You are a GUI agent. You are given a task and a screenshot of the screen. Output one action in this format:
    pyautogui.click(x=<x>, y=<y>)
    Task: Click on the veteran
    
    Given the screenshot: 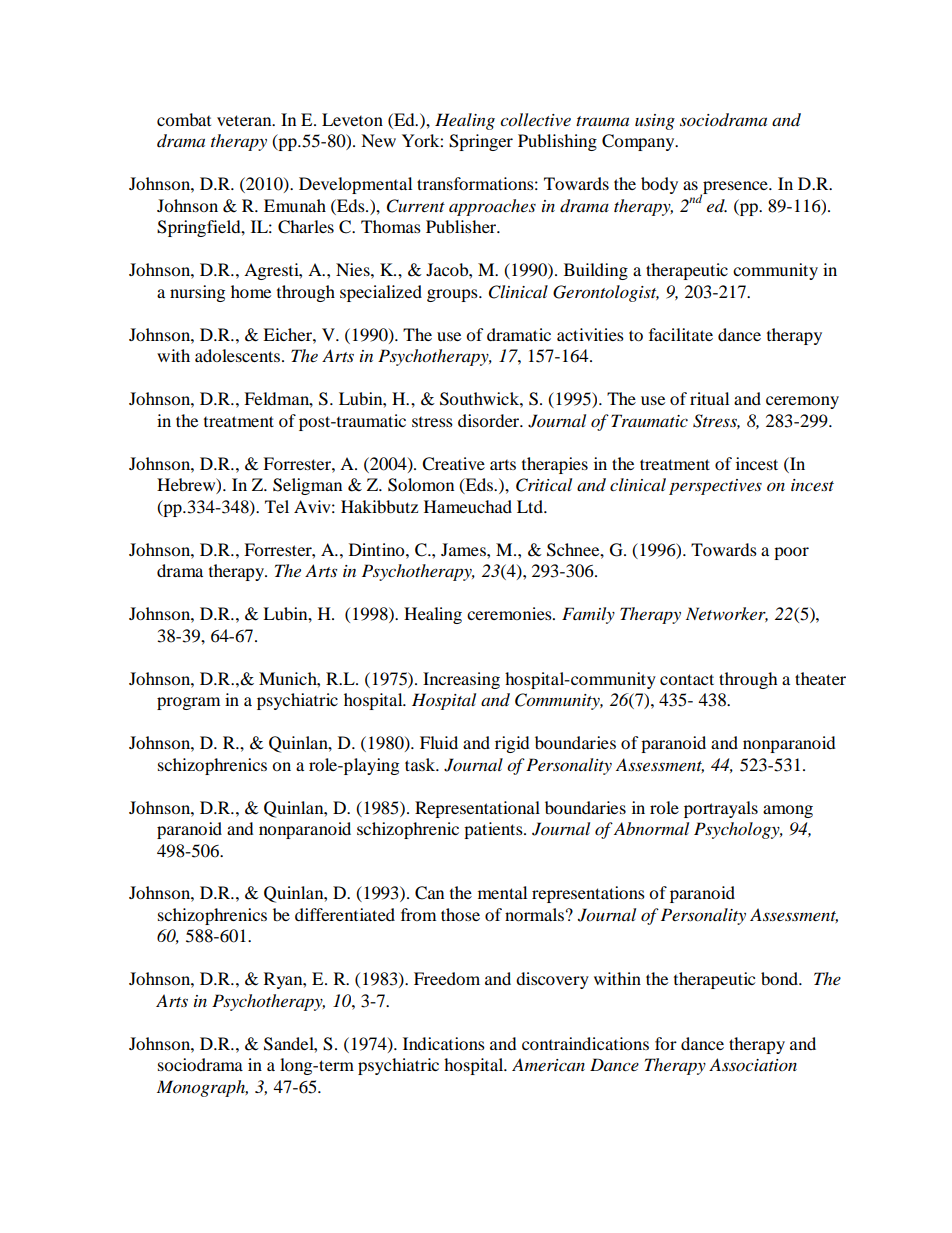 What is the action you would take?
    pyautogui.click(x=245, y=120)
